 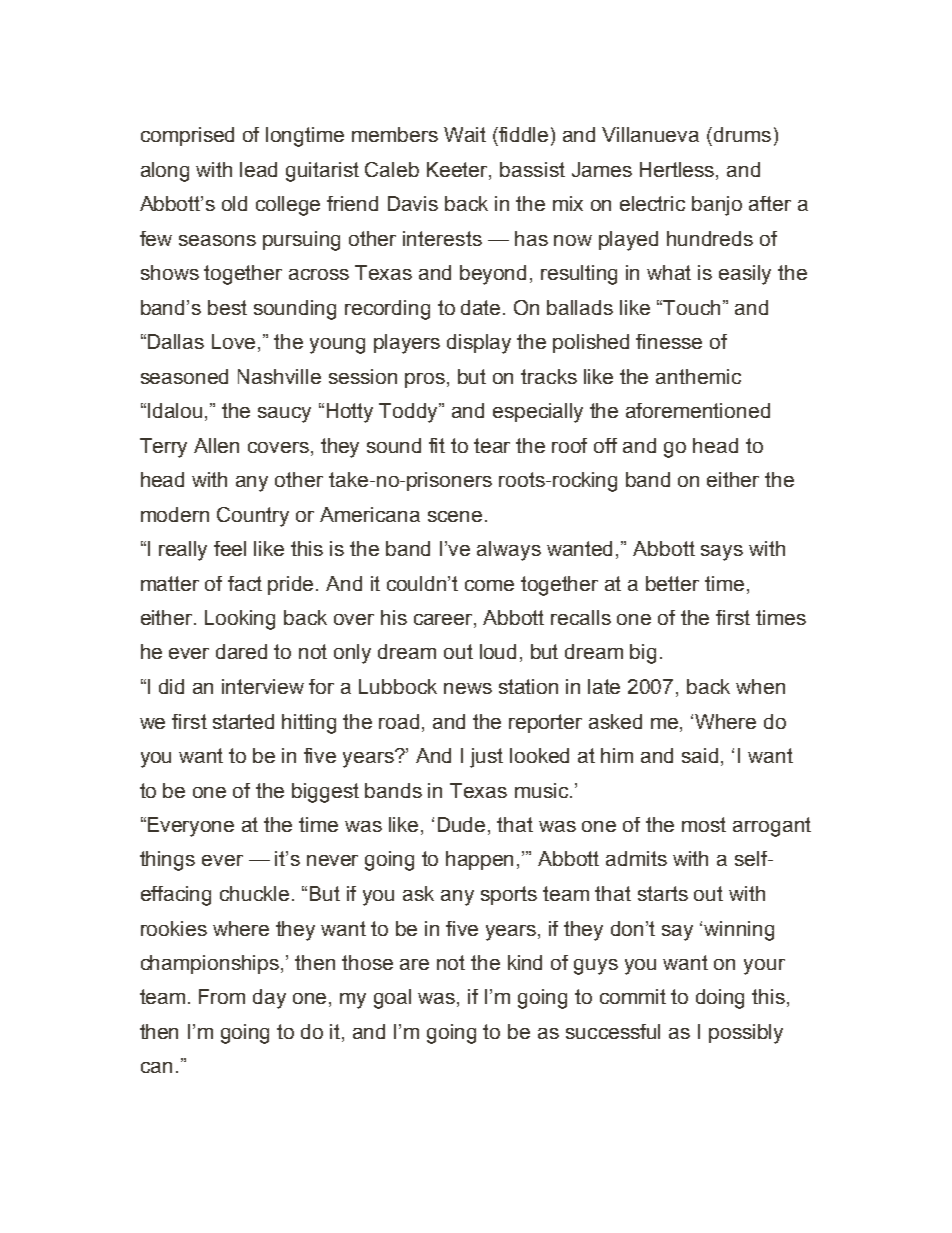 What do you see at coordinates (465, 134) in the screenshot?
I see `Wait` at bounding box center [465, 134].
